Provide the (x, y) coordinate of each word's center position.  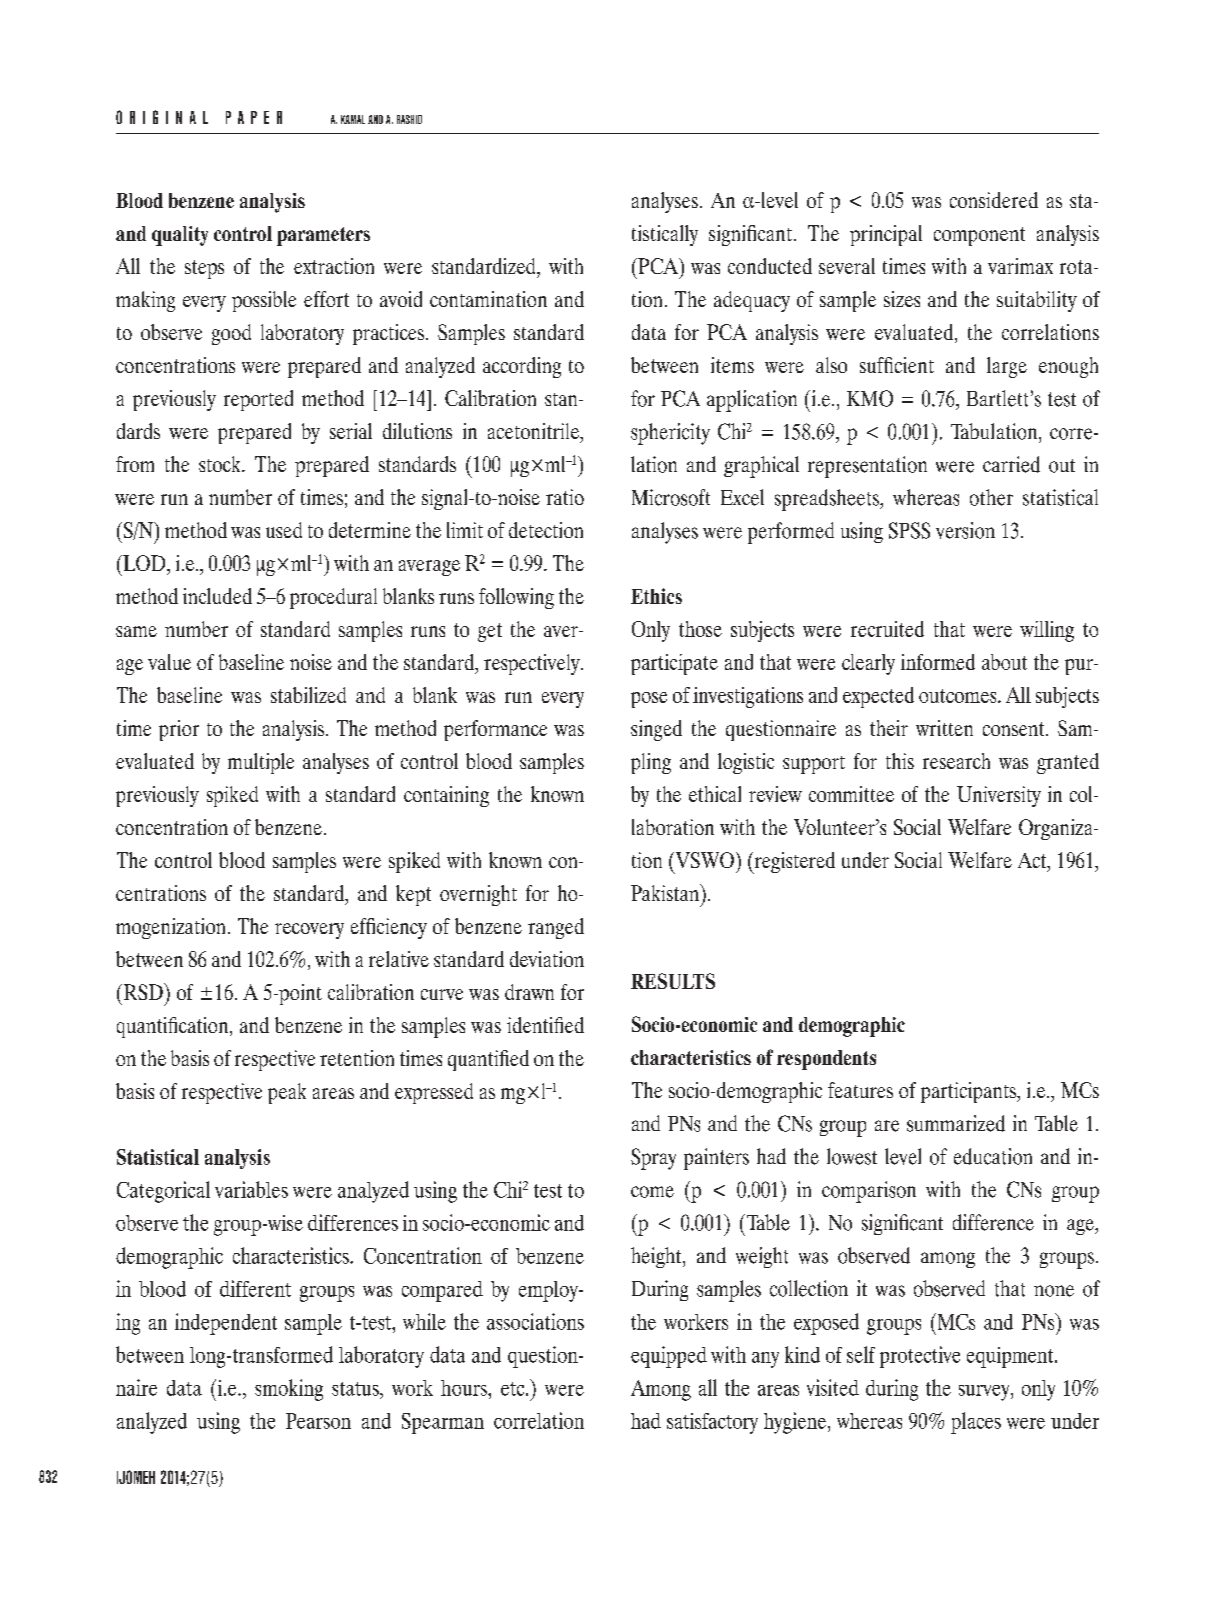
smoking (289, 1390)
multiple (261, 763)
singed (656, 730)
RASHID (409, 119)
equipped (669, 1357)
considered (994, 200)
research (956, 761)
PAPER (254, 117)
